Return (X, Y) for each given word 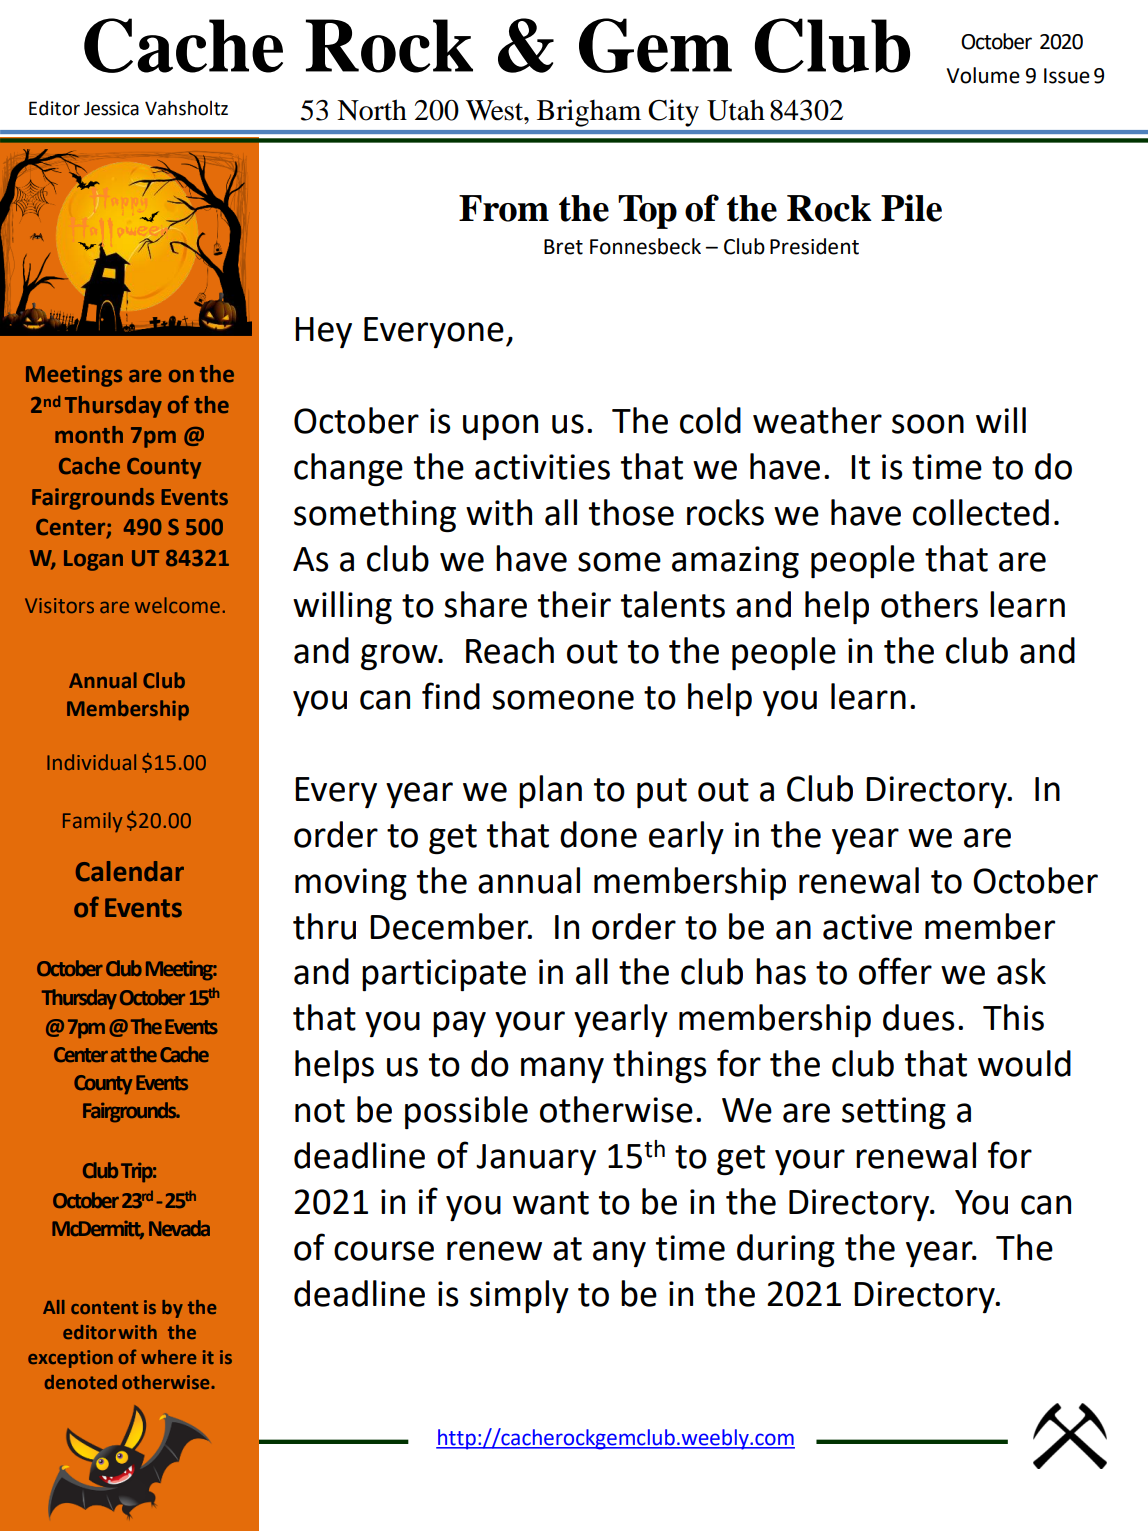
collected (981, 512)
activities (542, 467)
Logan (93, 560)
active (867, 927)
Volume (983, 75)
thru (324, 926)
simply (519, 1296)
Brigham (589, 113)
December (450, 926)
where (168, 1357)
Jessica (111, 108)
